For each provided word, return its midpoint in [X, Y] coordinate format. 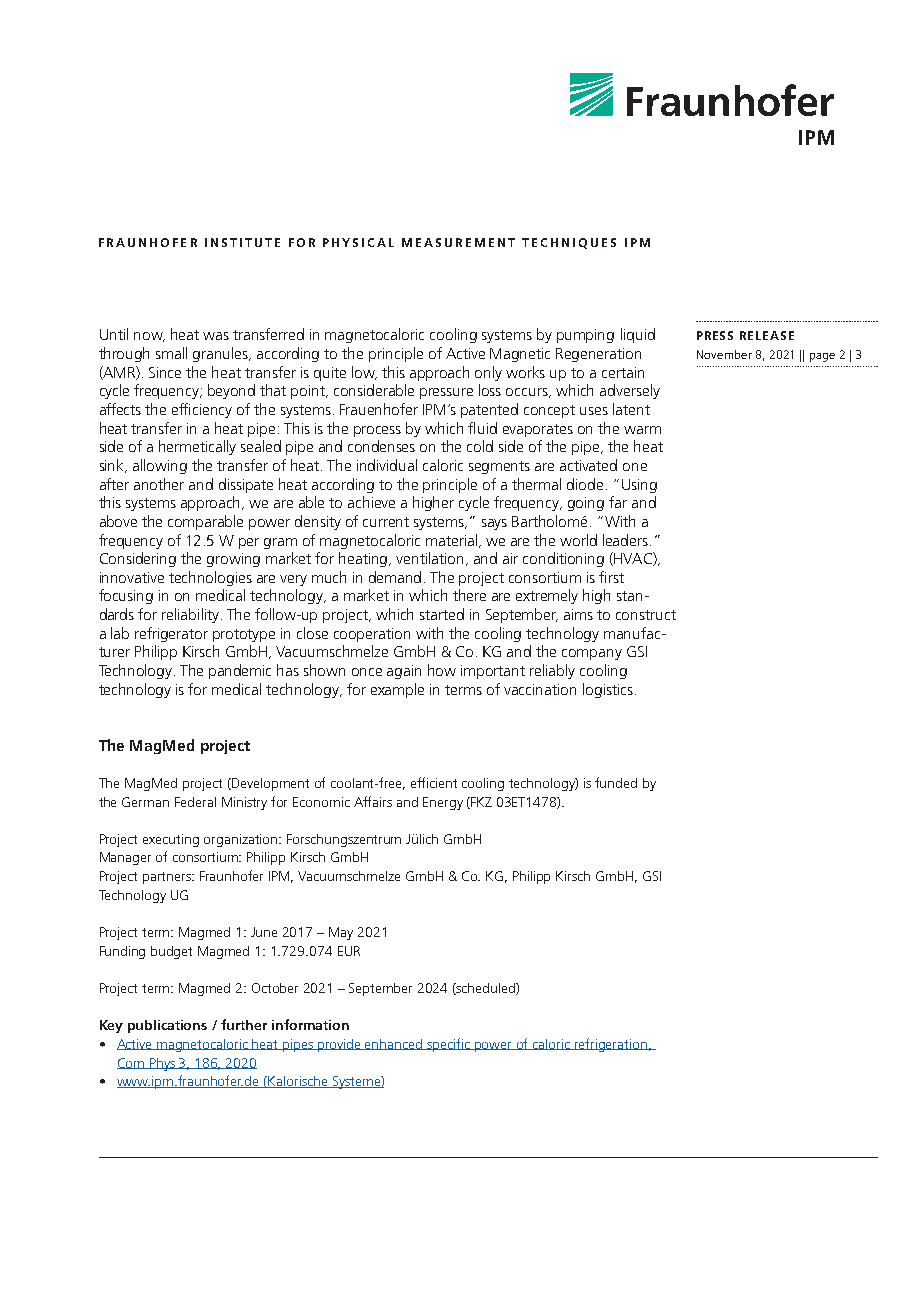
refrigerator [171, 634]
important [493, 672]
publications [167, 1026]
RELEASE [767, 335]
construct [646, 615]
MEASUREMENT [458, 242]
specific [449, 1045]
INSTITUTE [242, 242]
